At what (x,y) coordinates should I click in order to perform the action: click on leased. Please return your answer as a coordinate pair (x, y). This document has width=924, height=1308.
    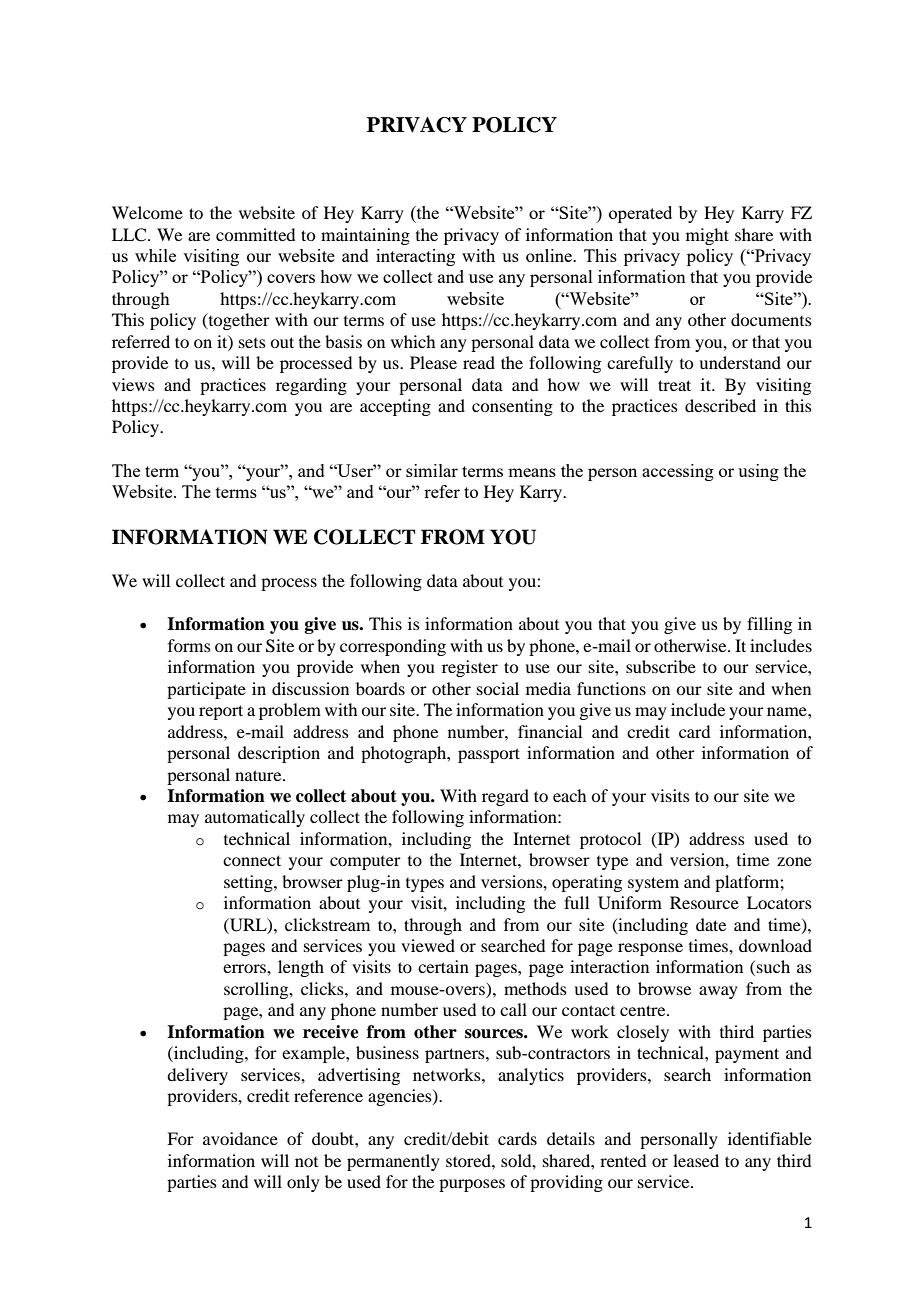
    Looking at the image, I should click on (696, 1160).
